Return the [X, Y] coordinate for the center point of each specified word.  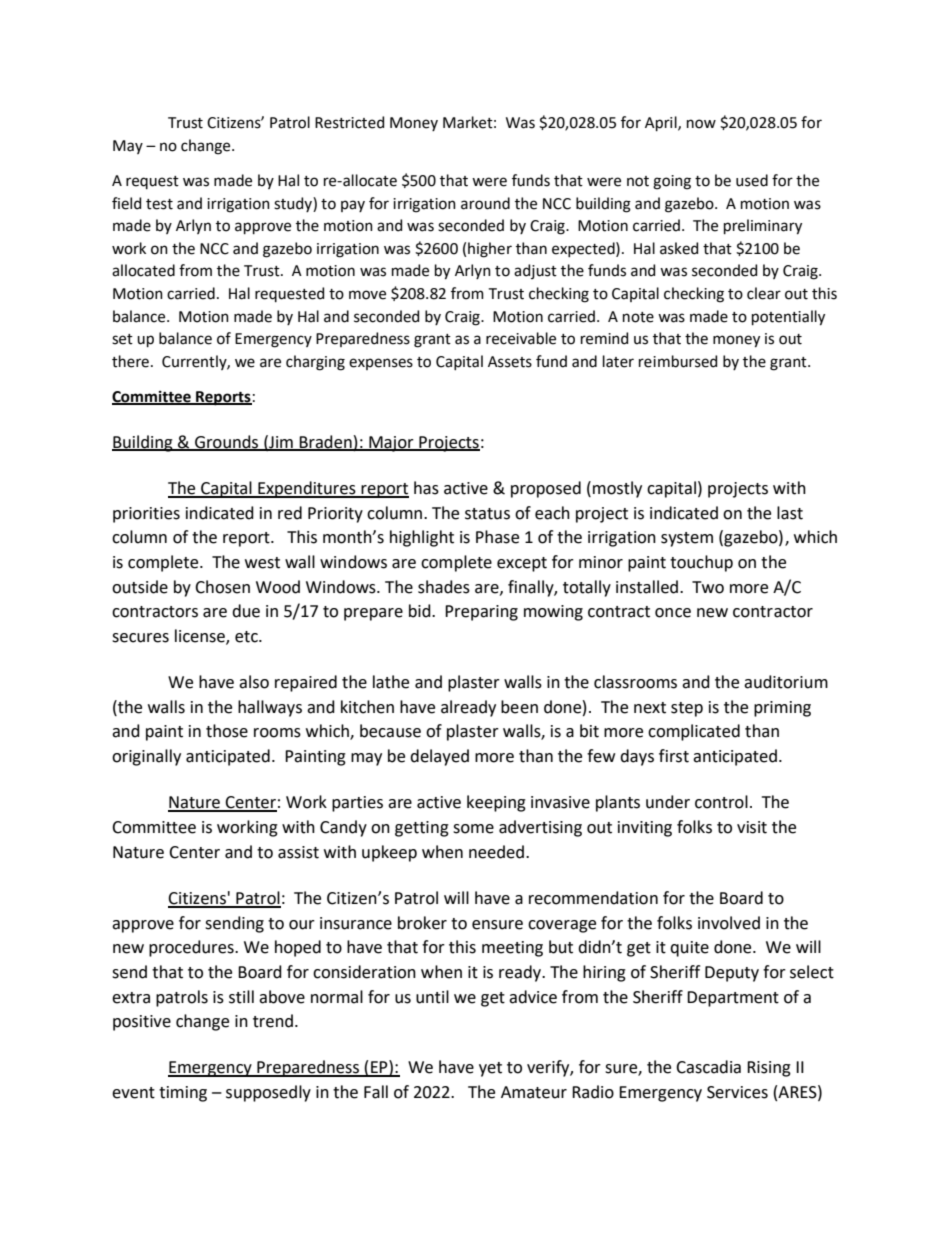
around [485, 203]
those [227, 731]
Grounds [227, 442]
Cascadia [708, 1067]
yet [490, 1069]
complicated [694, 732]
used [752, 180]
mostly [617, 489]
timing [183, 1094]
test [159, 204]
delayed [439, 757]
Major [391, 444]
